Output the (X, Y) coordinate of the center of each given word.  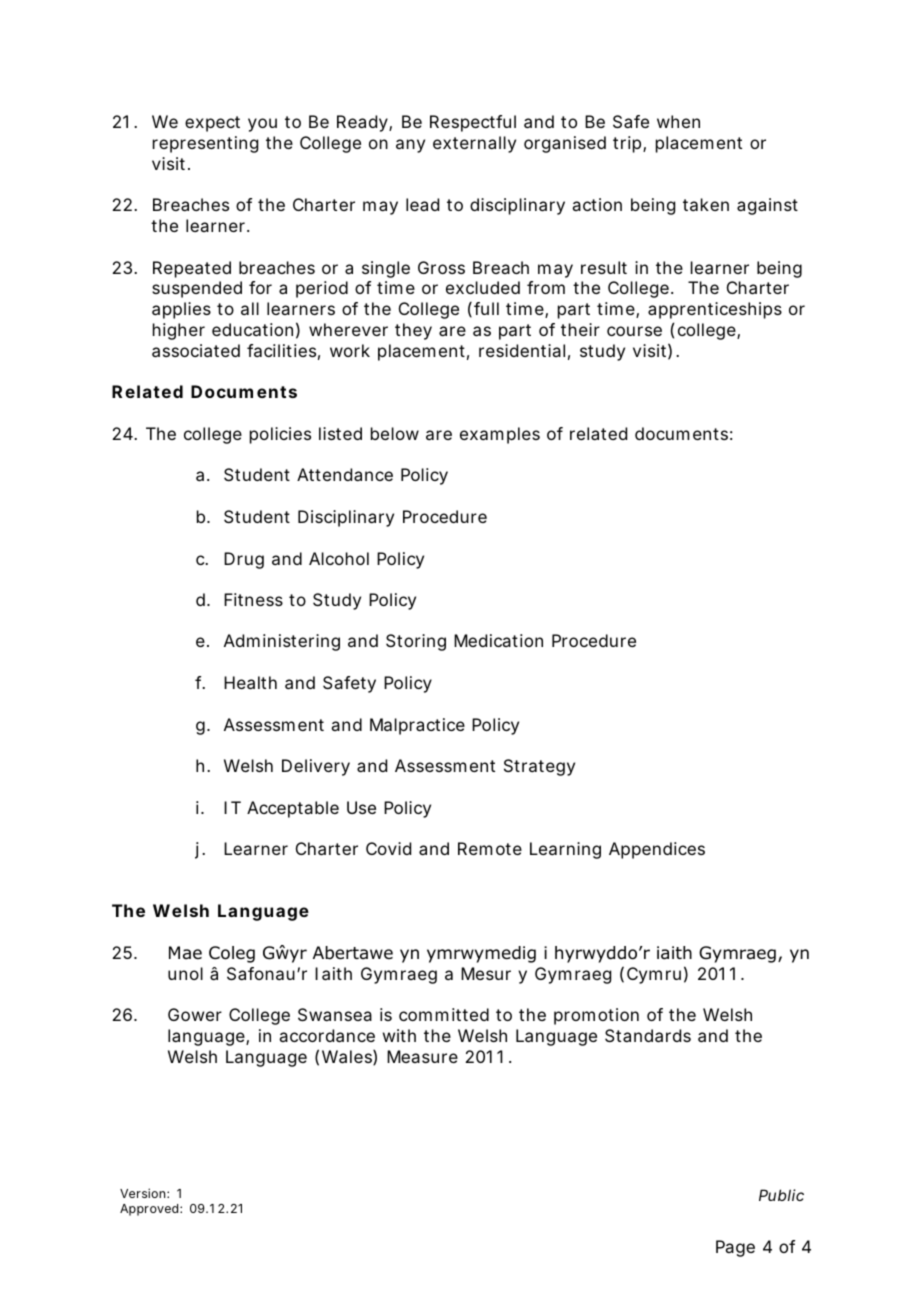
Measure (422, 1056)
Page (735, 1248)
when (678, 121)
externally (474, 144)
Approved (150, 1210)
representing (205, 144)
